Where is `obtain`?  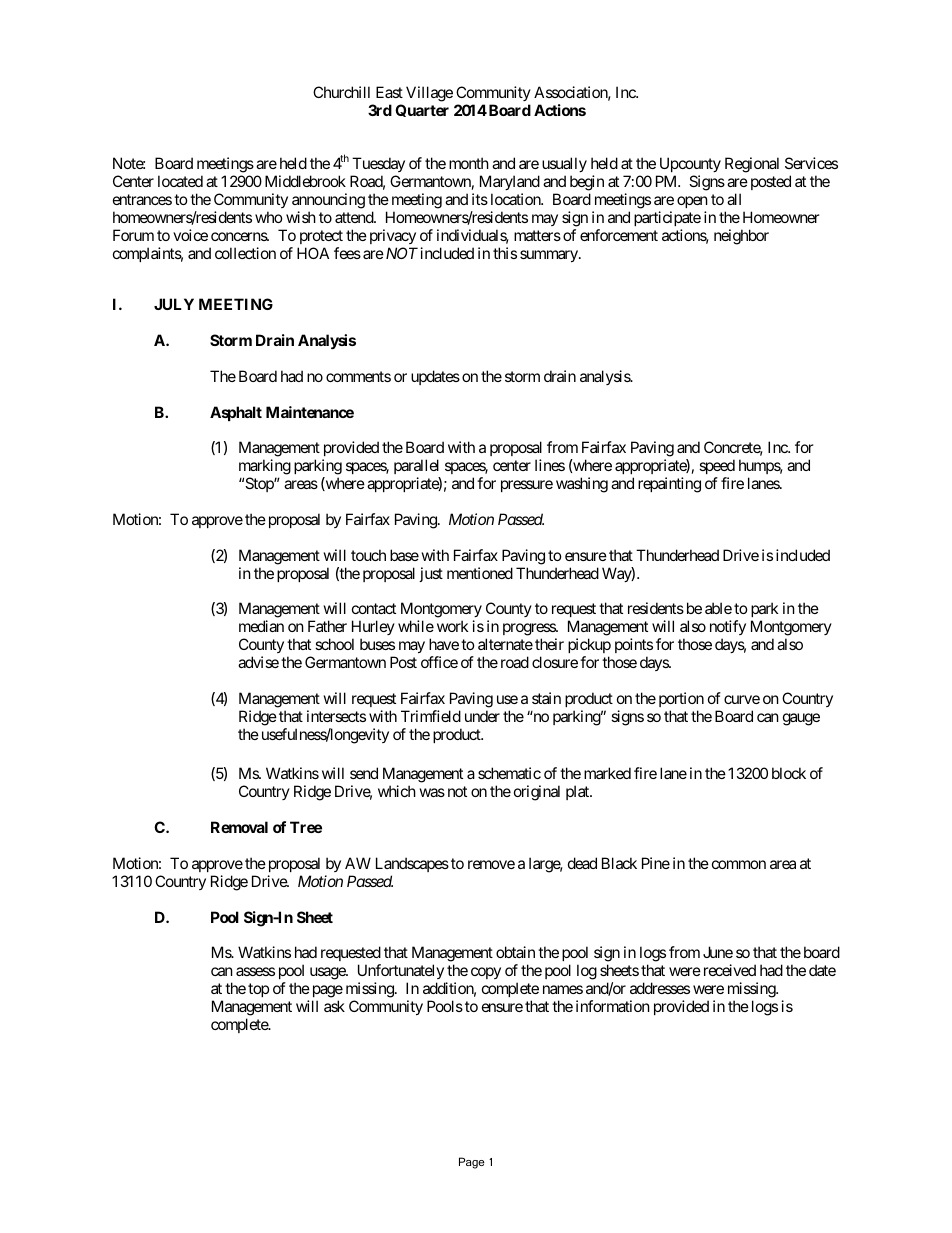 obtain is located at coordinates (515, 952).
